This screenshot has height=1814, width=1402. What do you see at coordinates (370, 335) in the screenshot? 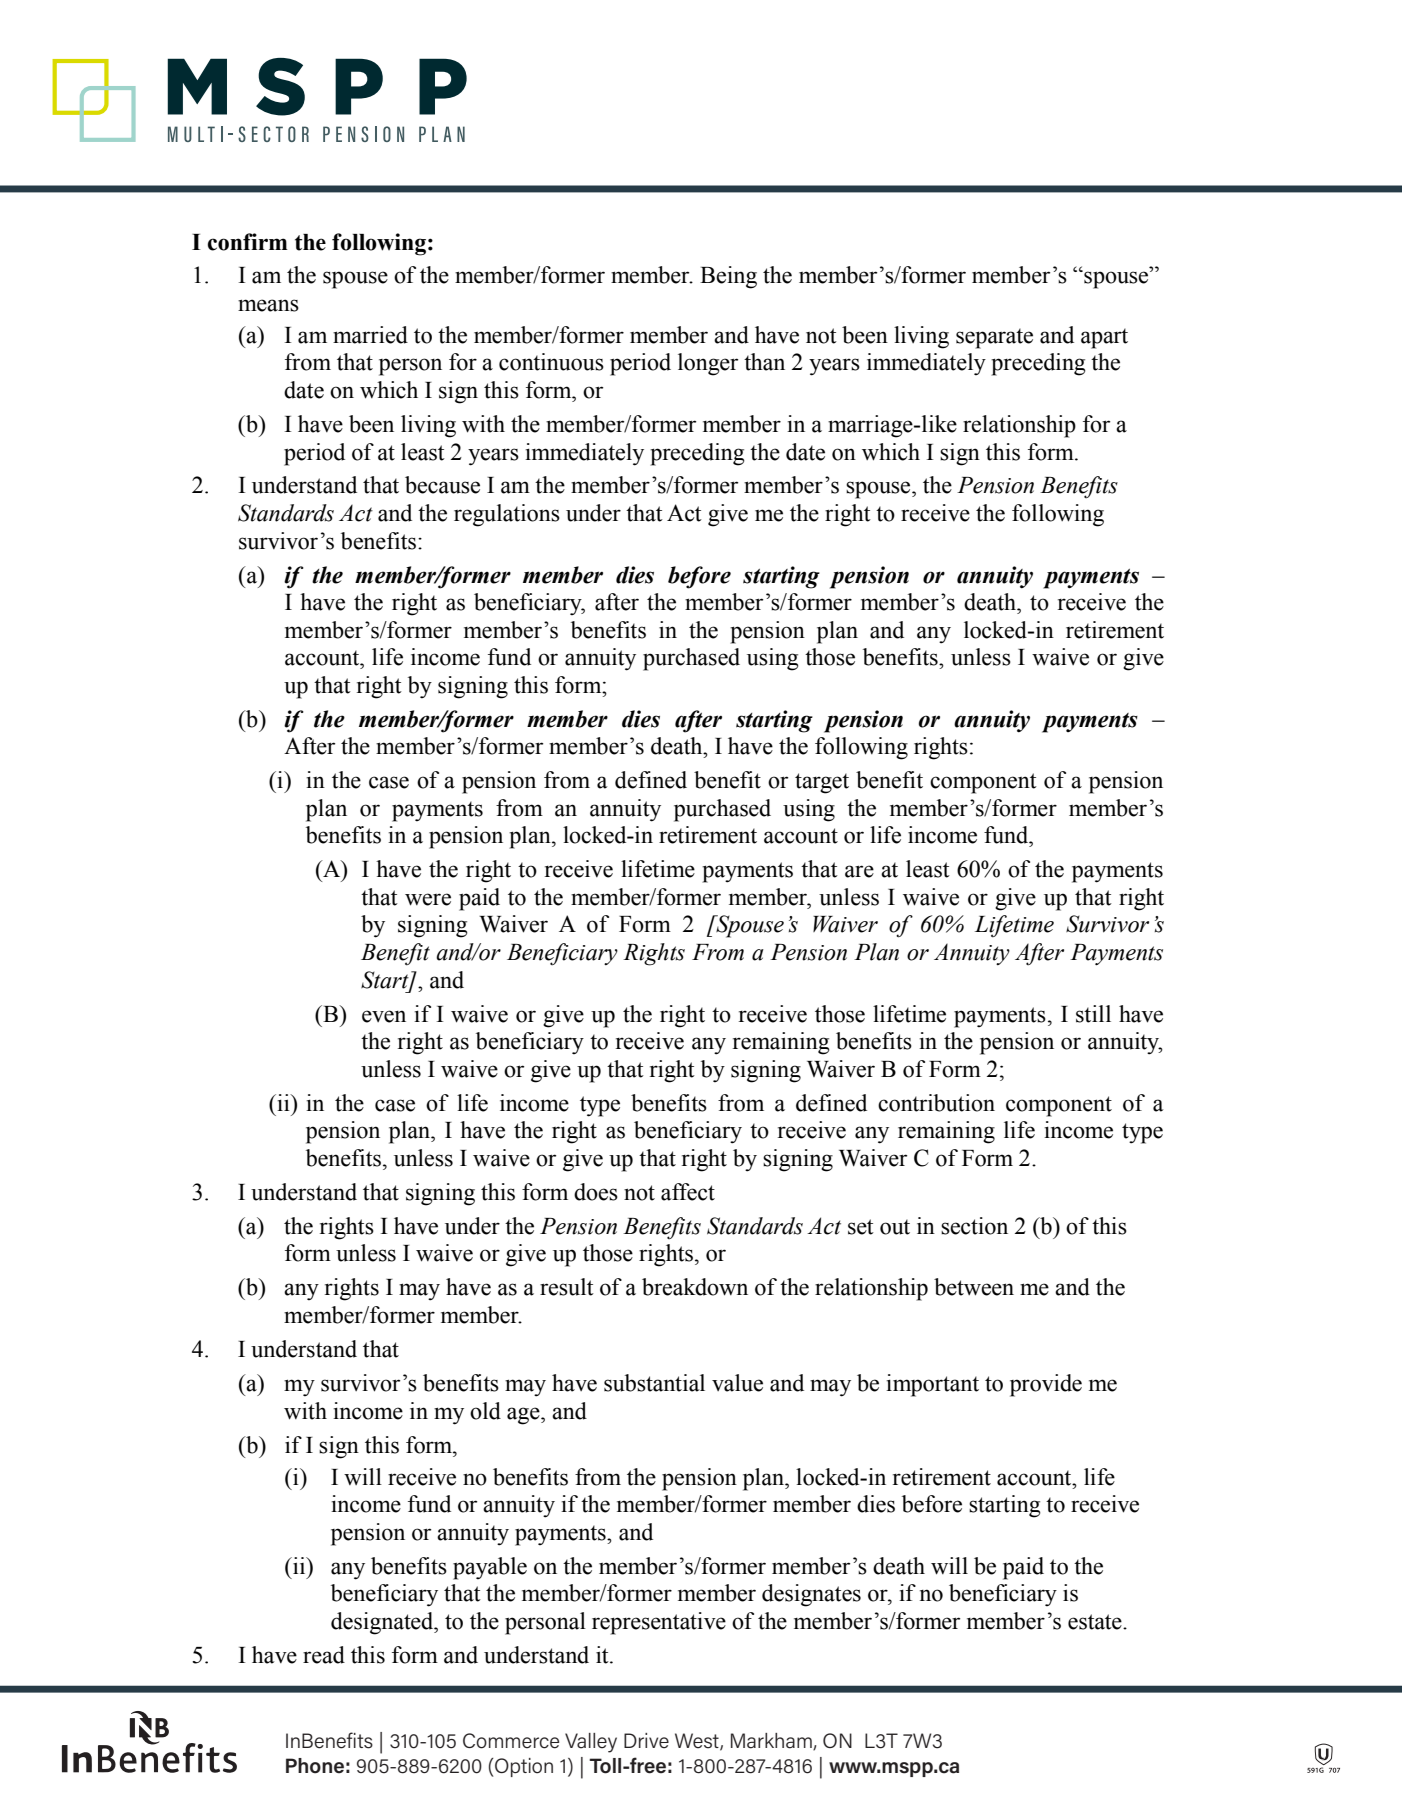
I see `married` at bounding box center [370, 335].
